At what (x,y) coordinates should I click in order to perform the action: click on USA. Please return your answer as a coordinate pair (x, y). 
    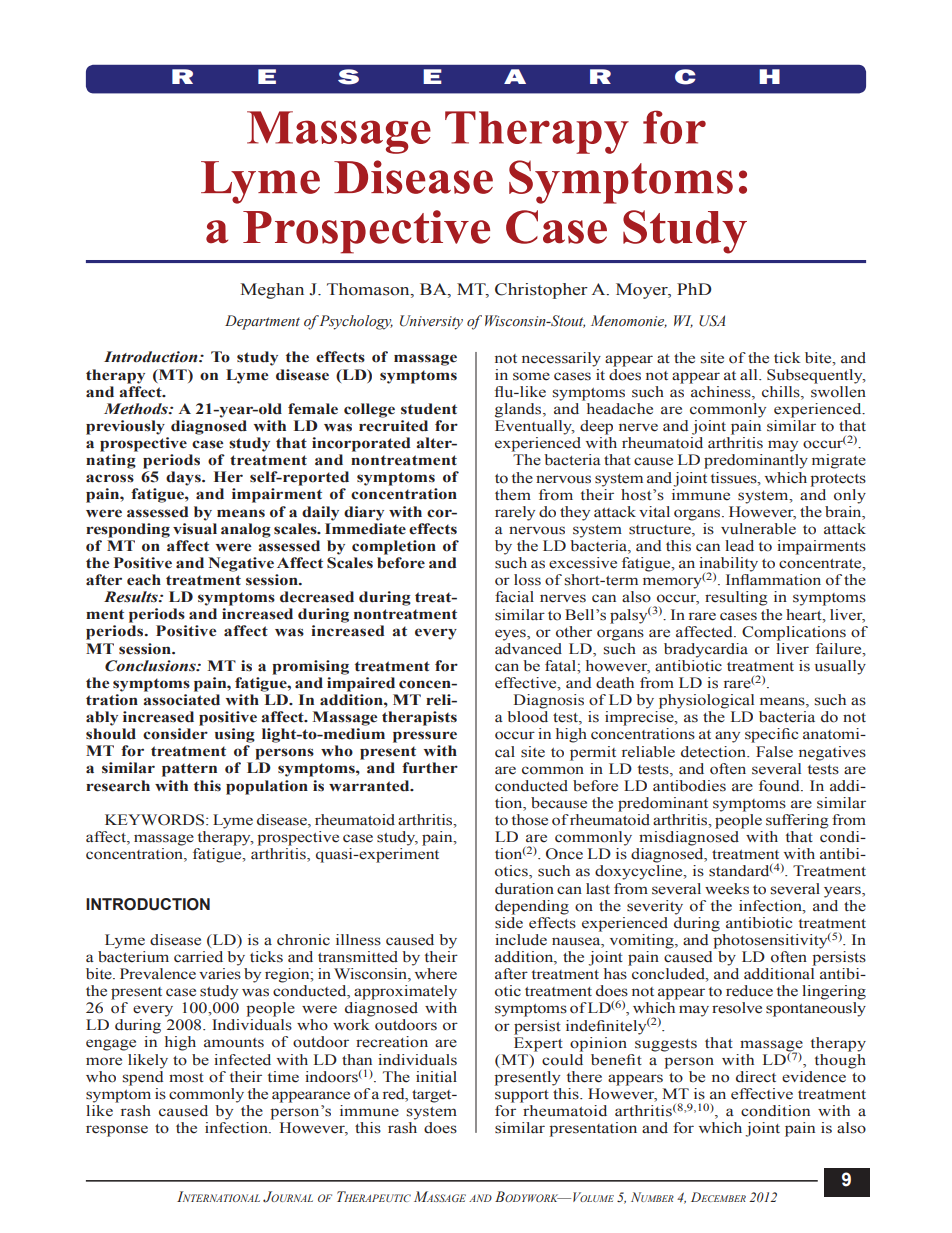
    Looking at the image, I should click on (712, 321).
